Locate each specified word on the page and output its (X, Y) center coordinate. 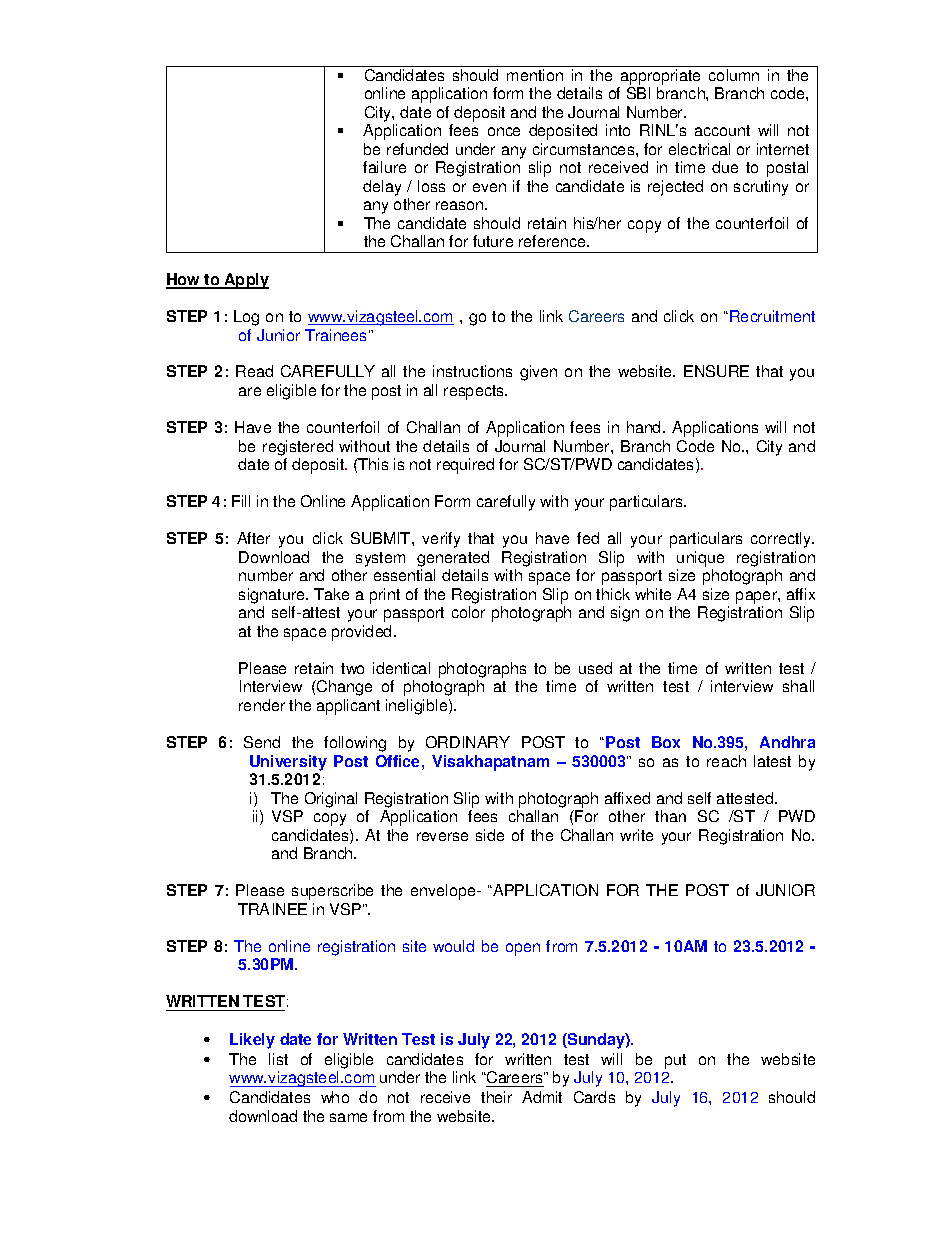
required (465, 466)
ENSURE (716, 371)
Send (262, 742)
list (278, 1059)
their (496, 1097)
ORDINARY (468, 742)
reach (726, 761)
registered (298, 448)
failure (384, 167)
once (504, 131)
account (722, 130)
